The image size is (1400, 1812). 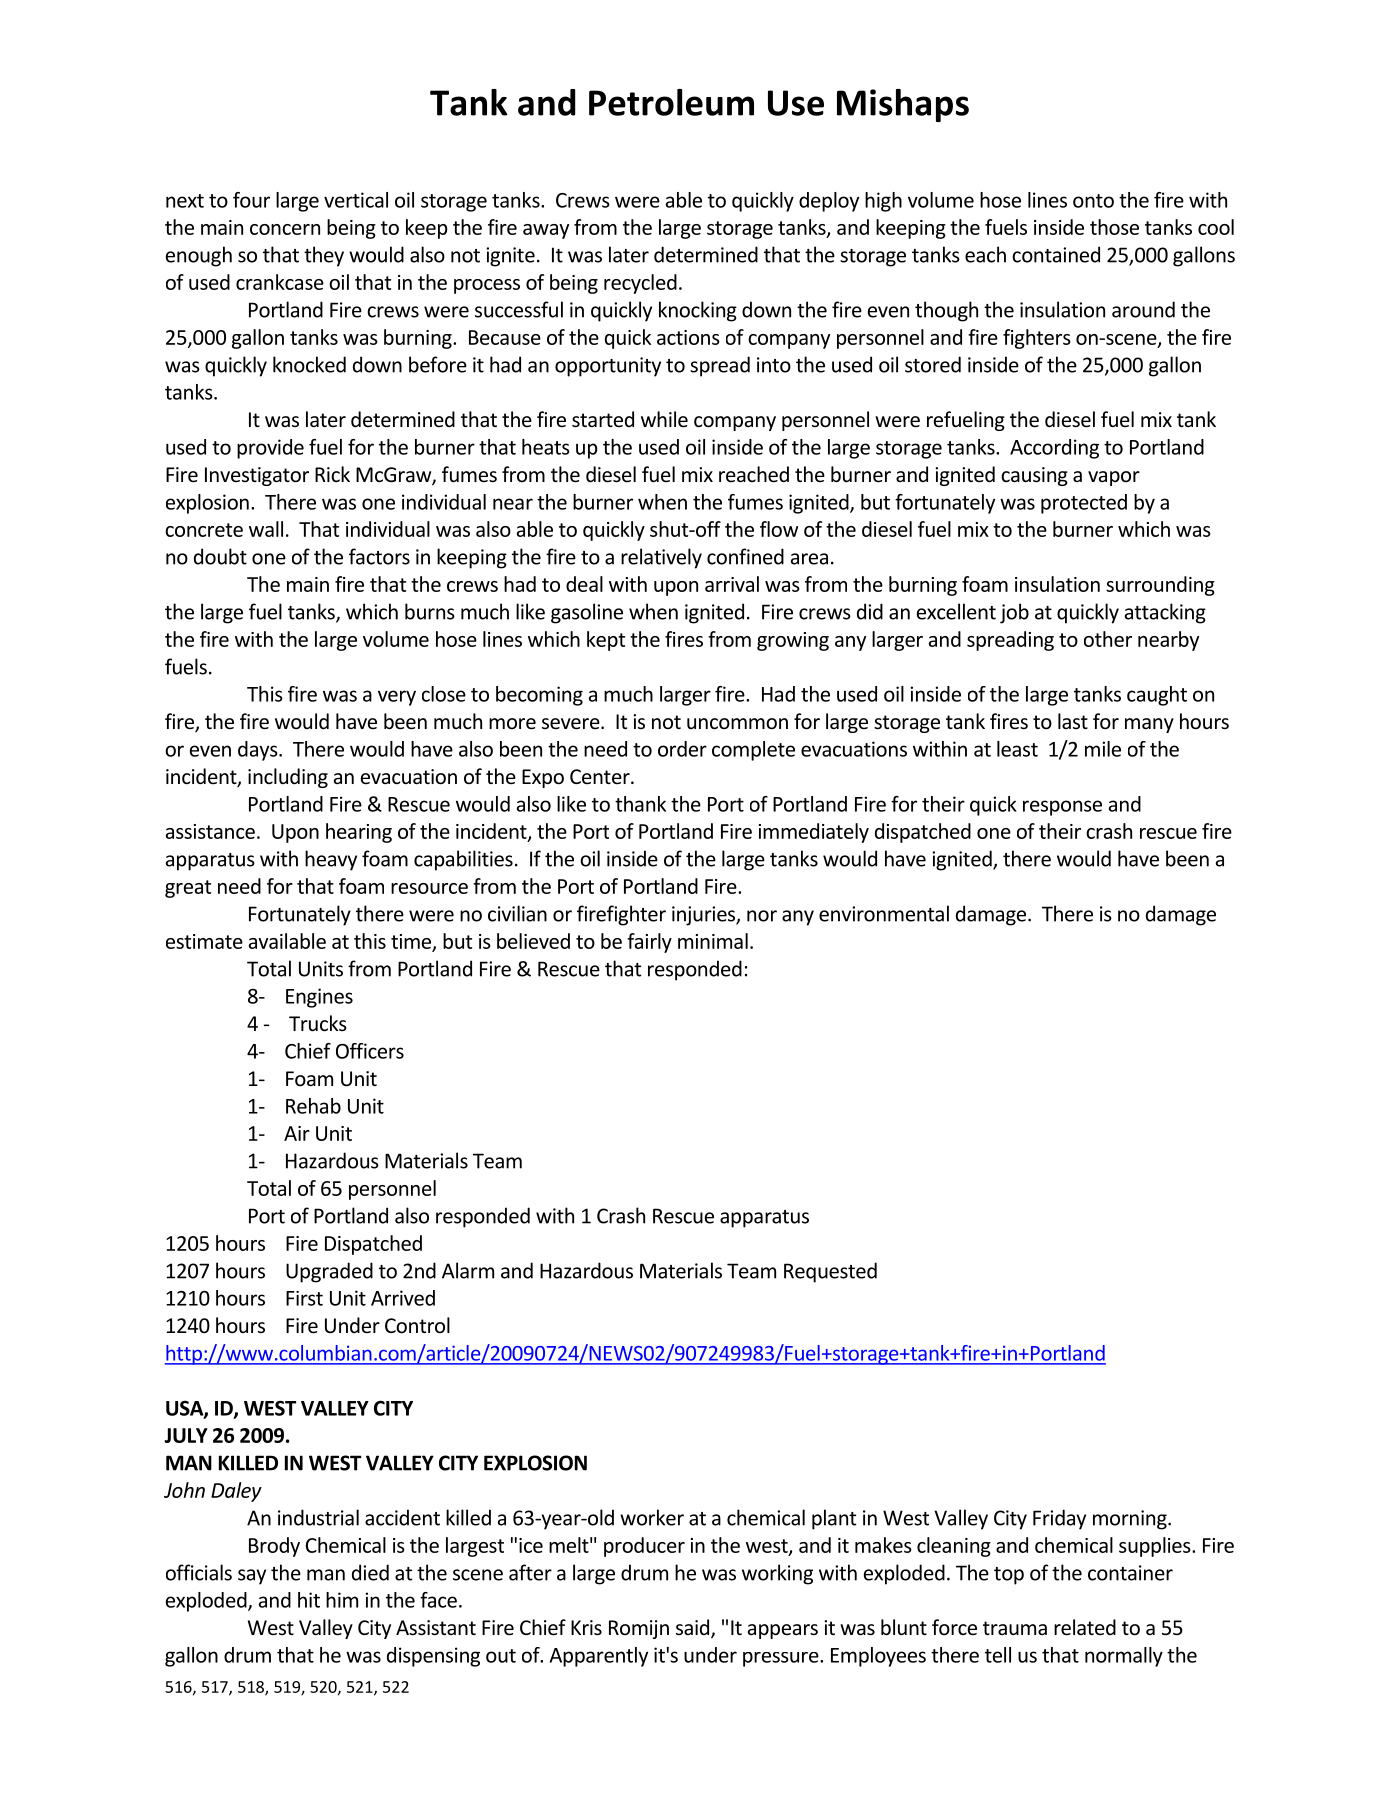 What do you see at coordinates (370, 1051) in the screenshot?
I see `Officers` at bounding box center [370, 1051].
